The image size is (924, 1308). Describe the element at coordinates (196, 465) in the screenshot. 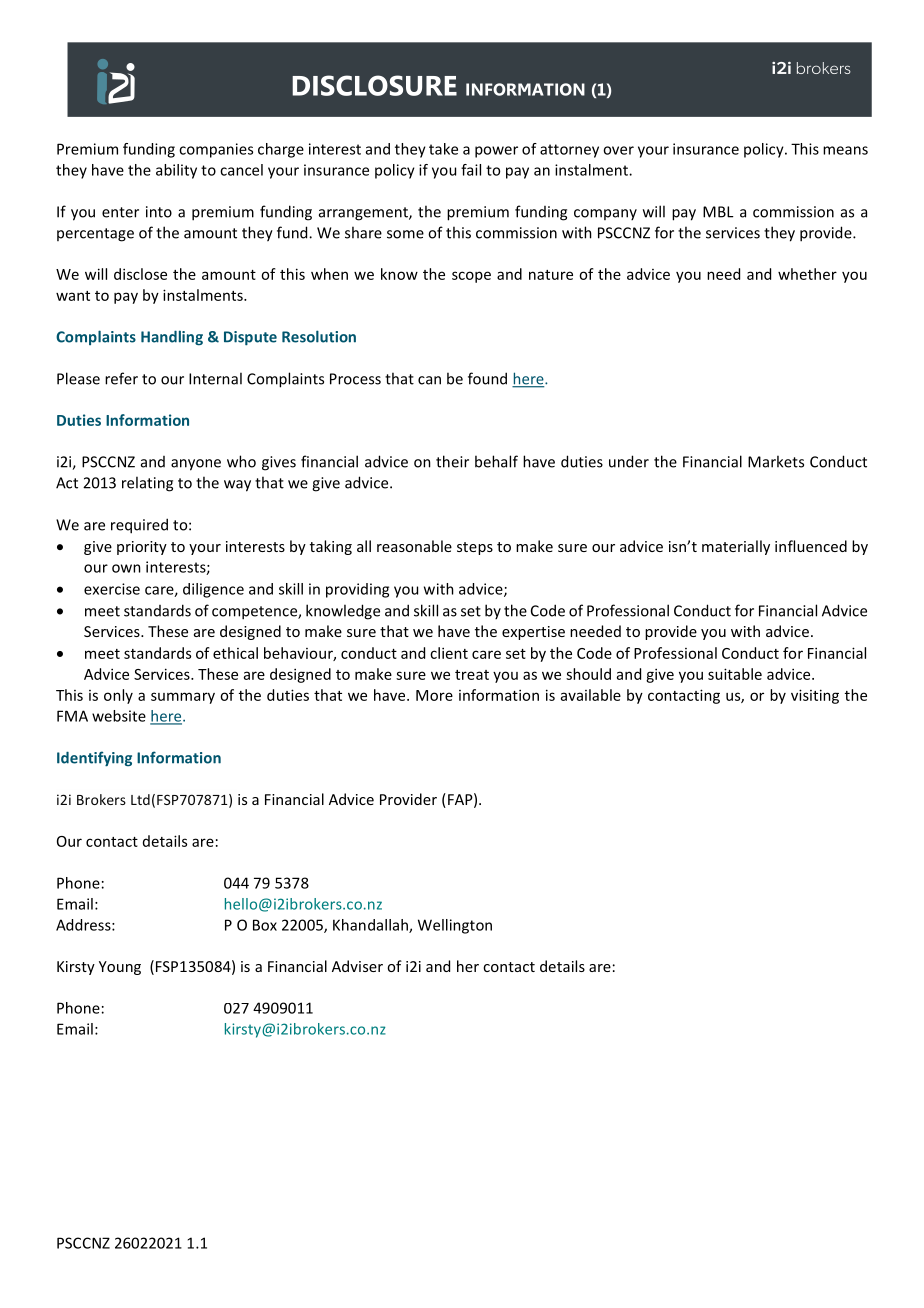

I see `anyone` at that location.
